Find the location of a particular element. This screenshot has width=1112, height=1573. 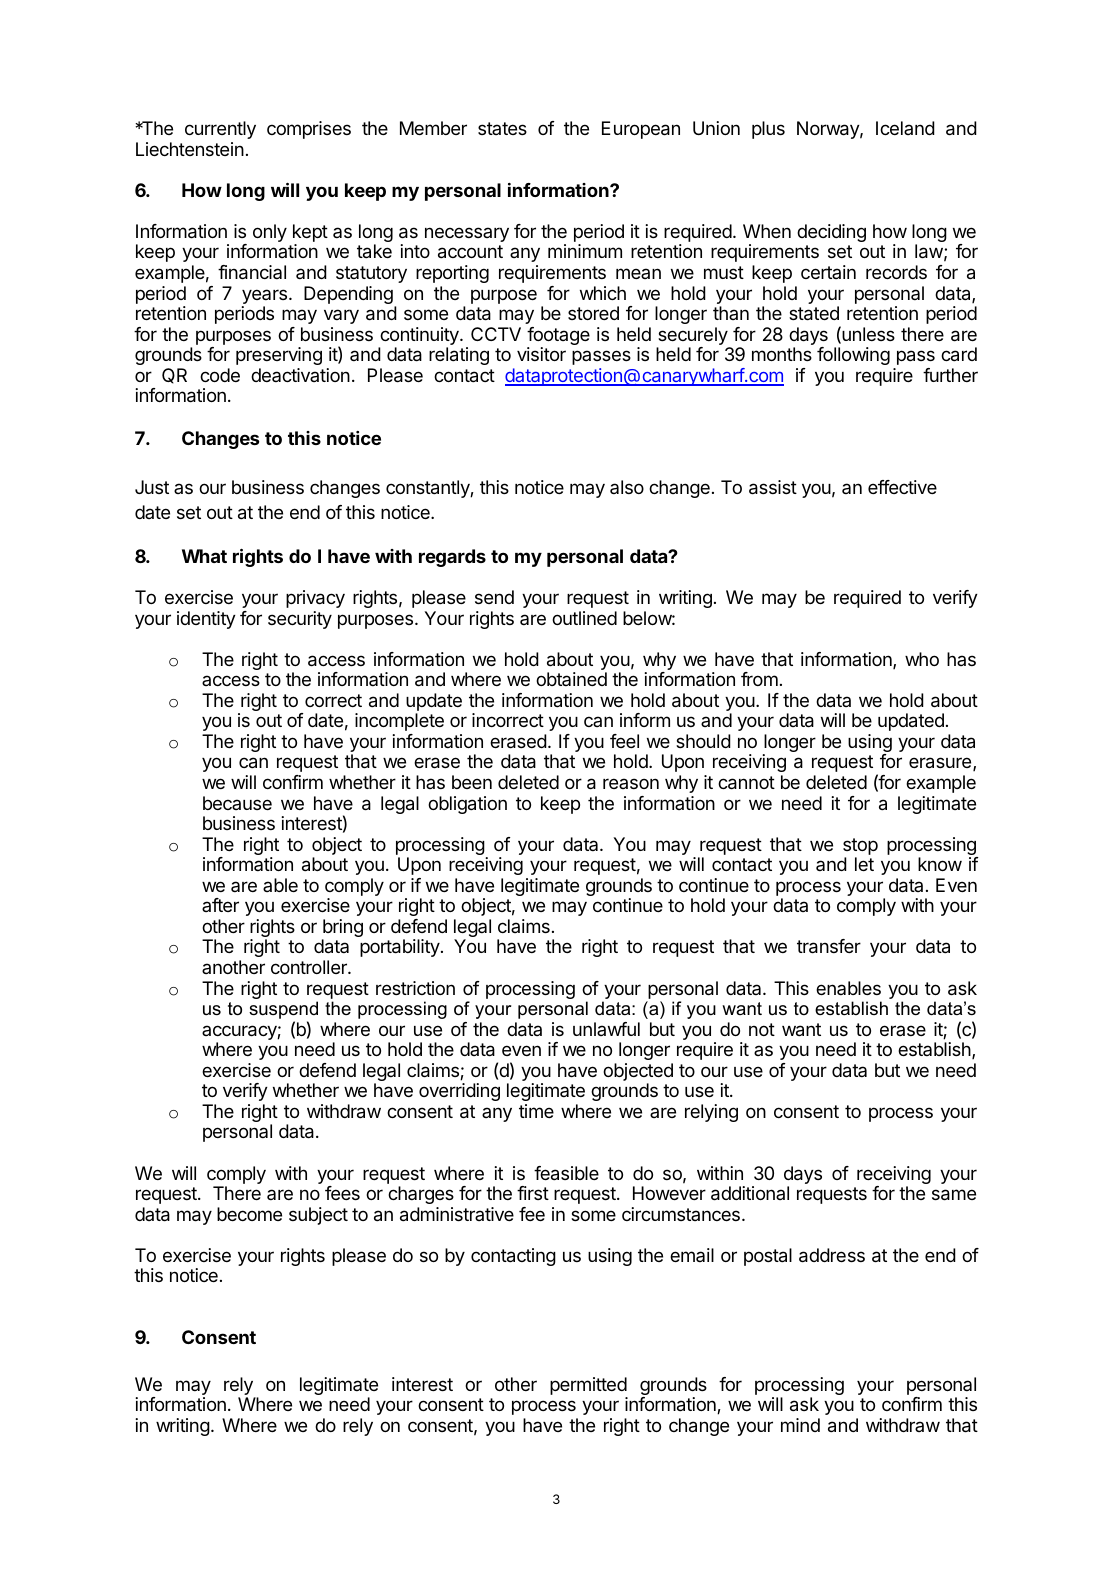

Iceland is located at coordinates (905, 128).
